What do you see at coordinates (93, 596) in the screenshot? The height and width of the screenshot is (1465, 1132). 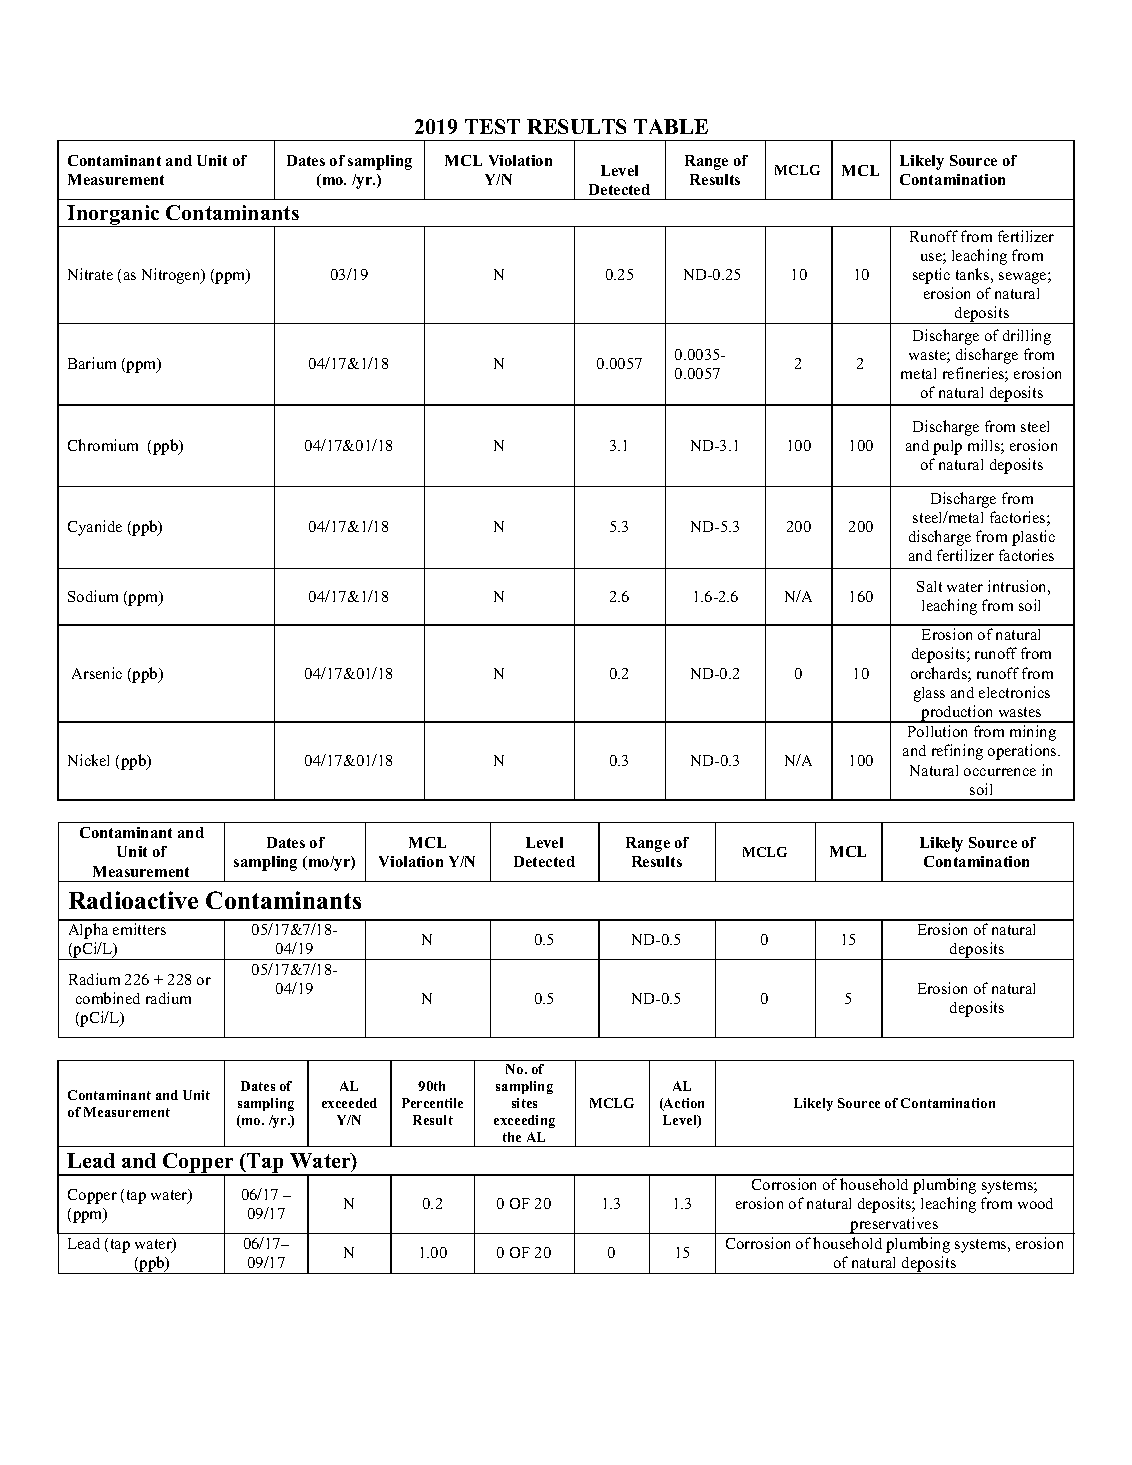 I see `Sodium` at bounding box center [93, 596].
